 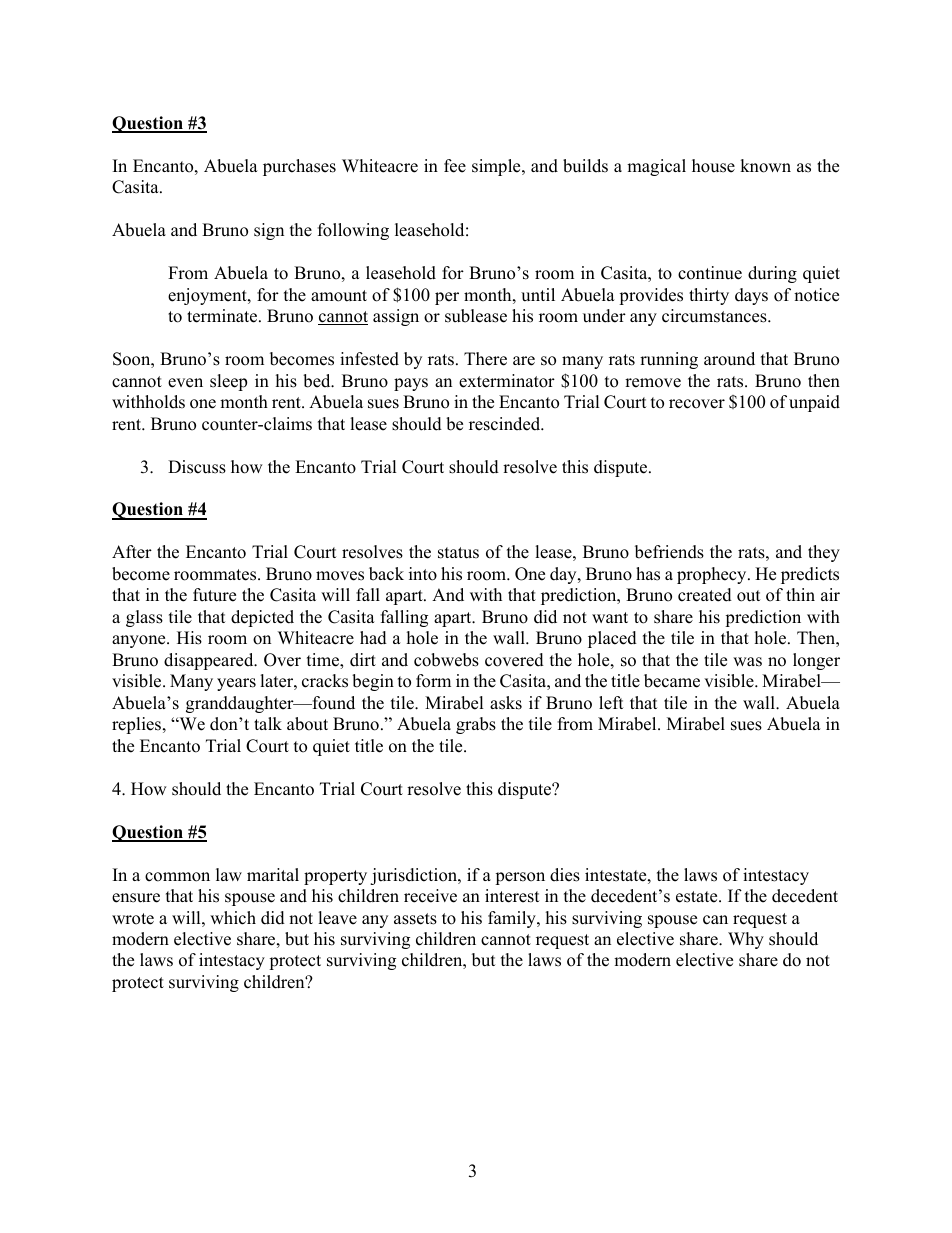 I want to click on grabs, so click(x=476, y=725).
